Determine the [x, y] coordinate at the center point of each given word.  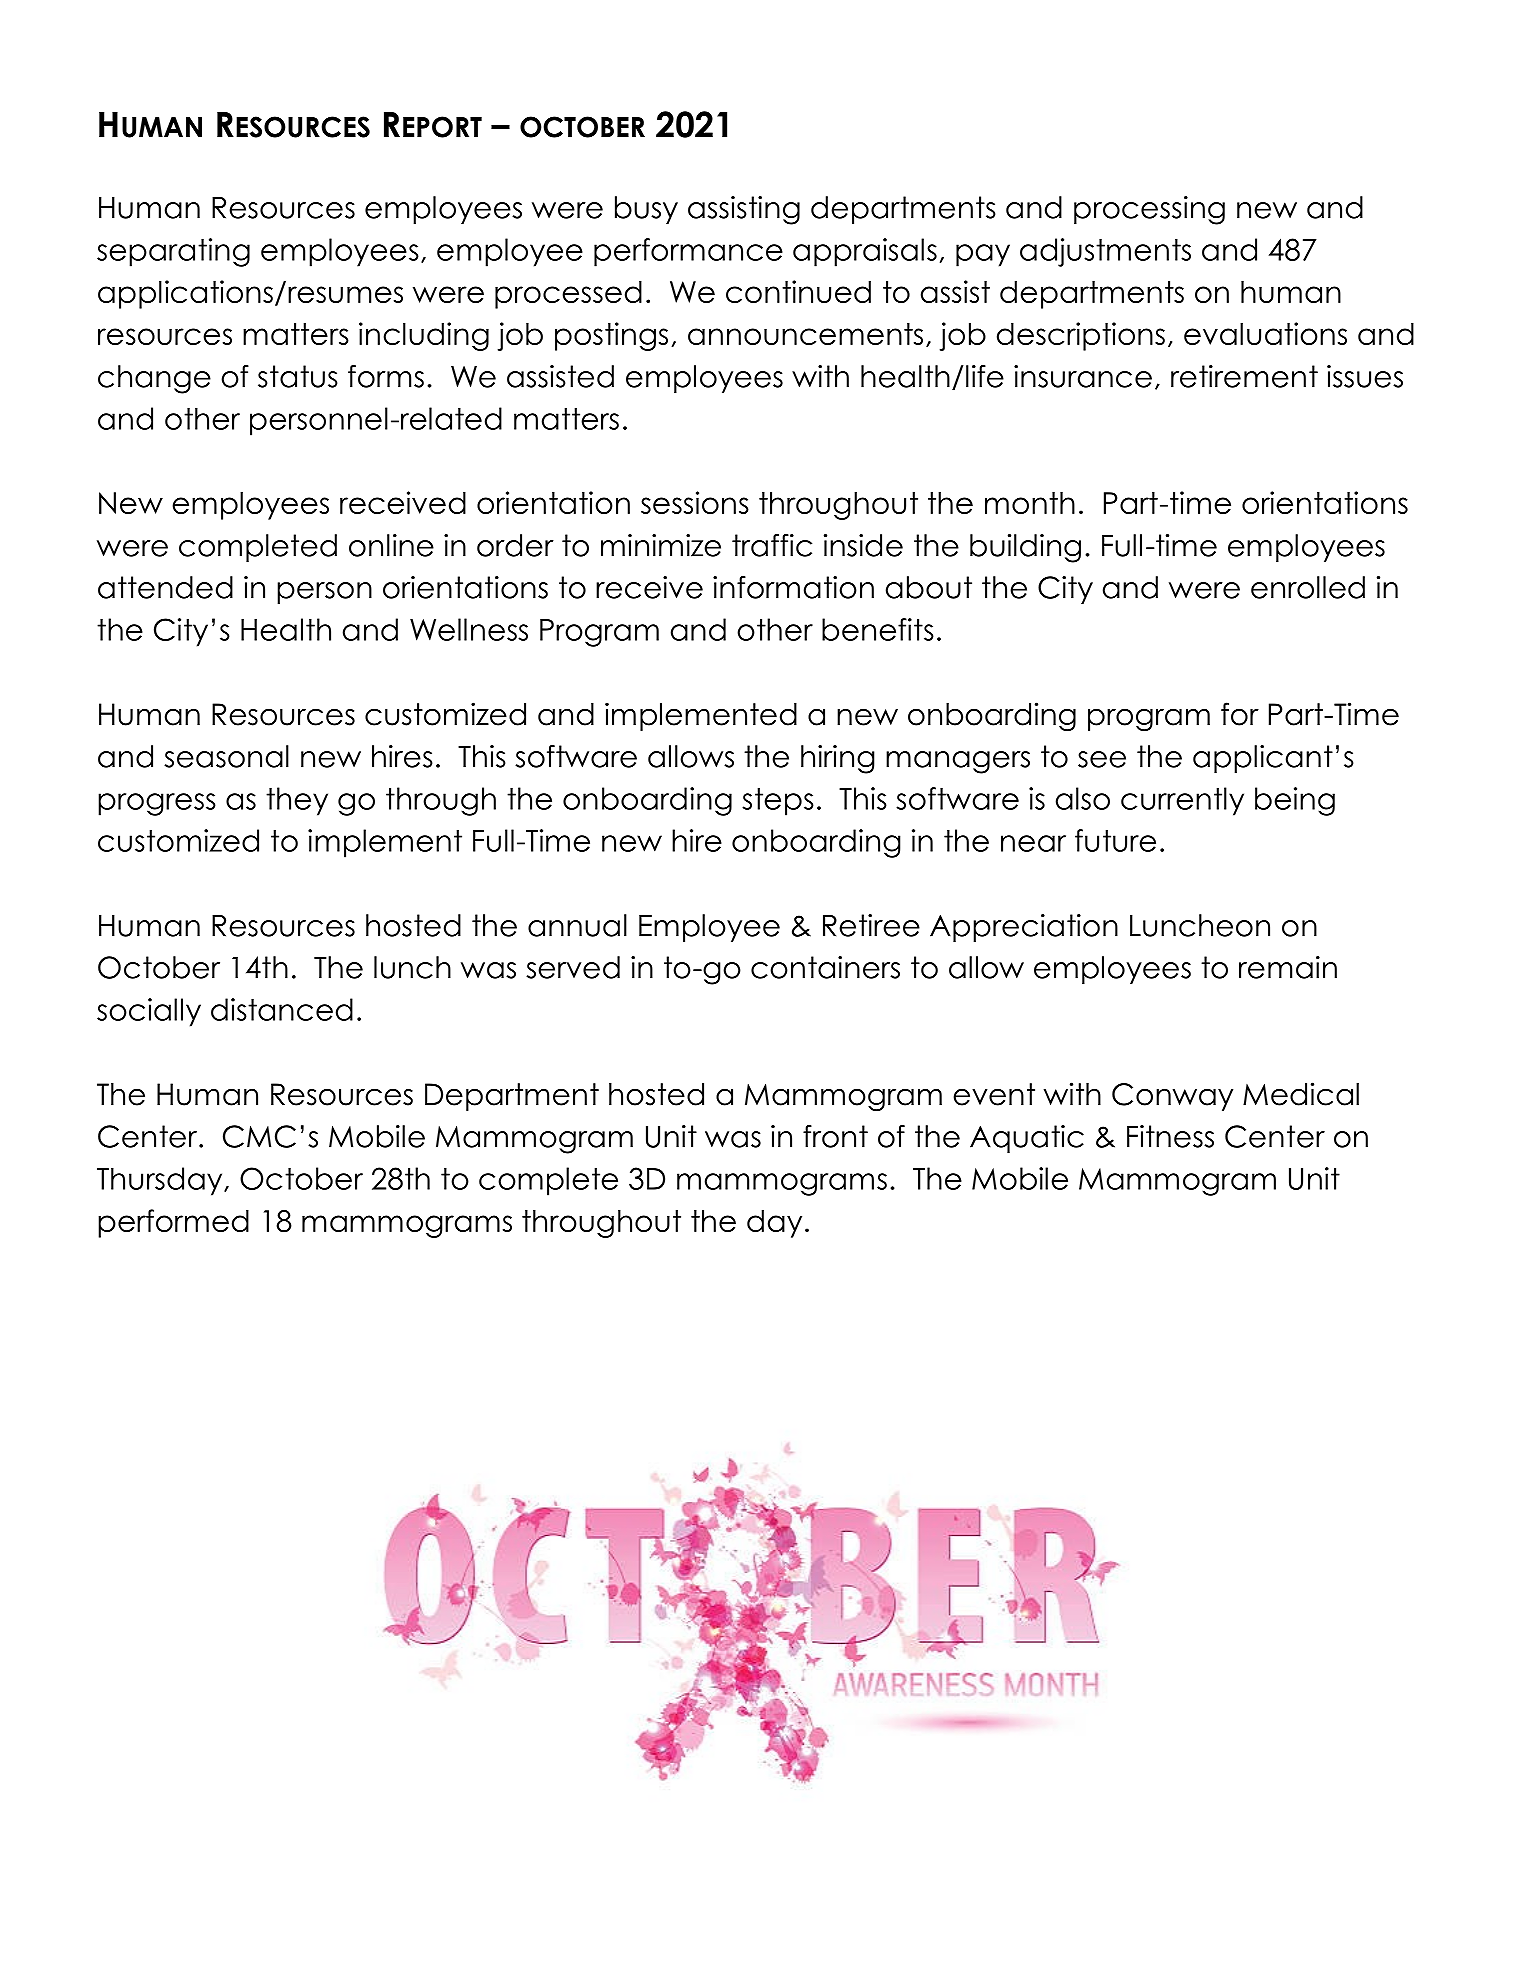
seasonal [226, 756]
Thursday [161, 1181]
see [1102, 759]
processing [1149, 210]
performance [688, 252]
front [835, 1136]
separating [173, 252]
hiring [838, 759]
